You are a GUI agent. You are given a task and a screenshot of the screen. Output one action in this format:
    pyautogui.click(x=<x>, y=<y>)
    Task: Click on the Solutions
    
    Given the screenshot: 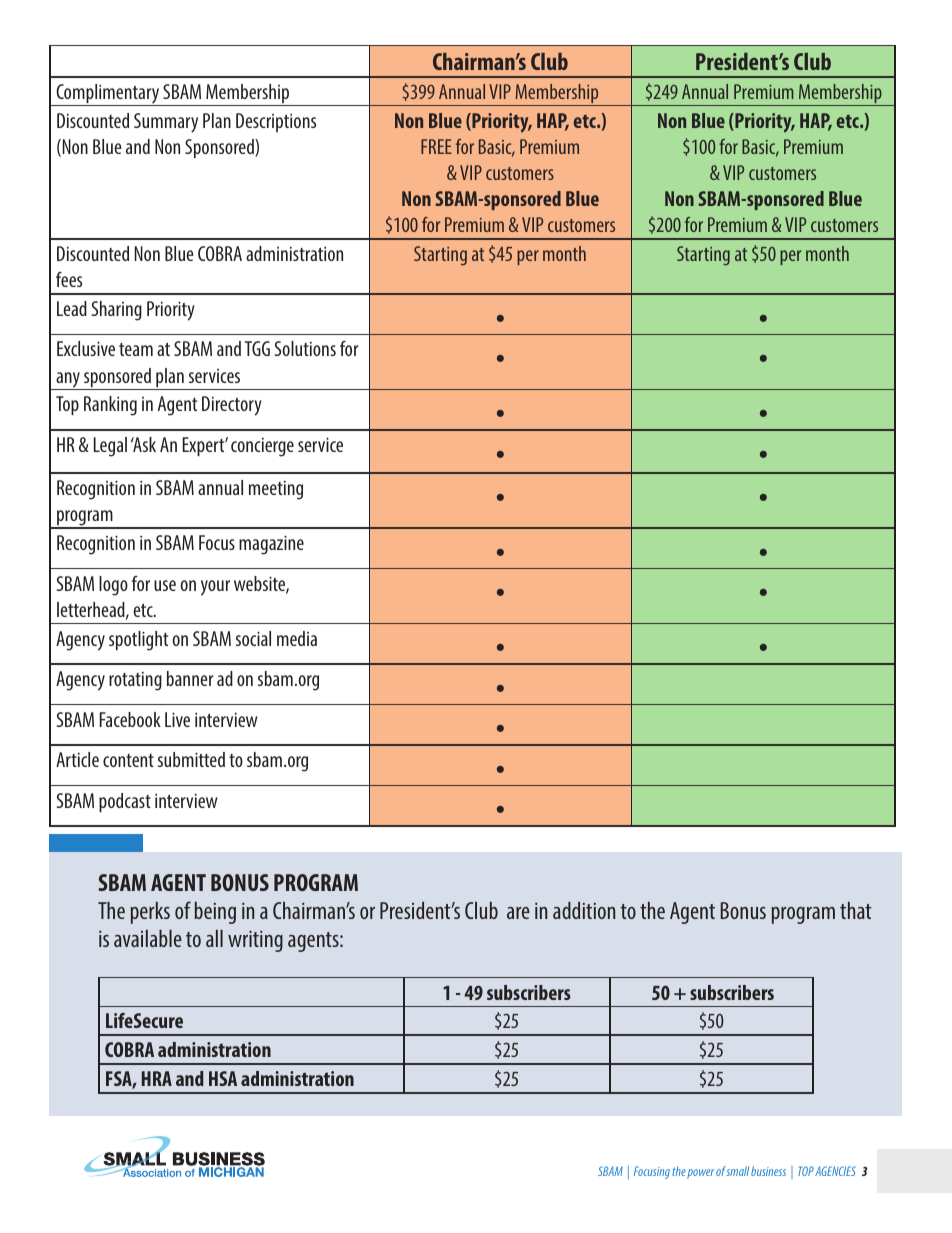 What is the action you would take?
    pyautogui.click(x=305, y=348)
